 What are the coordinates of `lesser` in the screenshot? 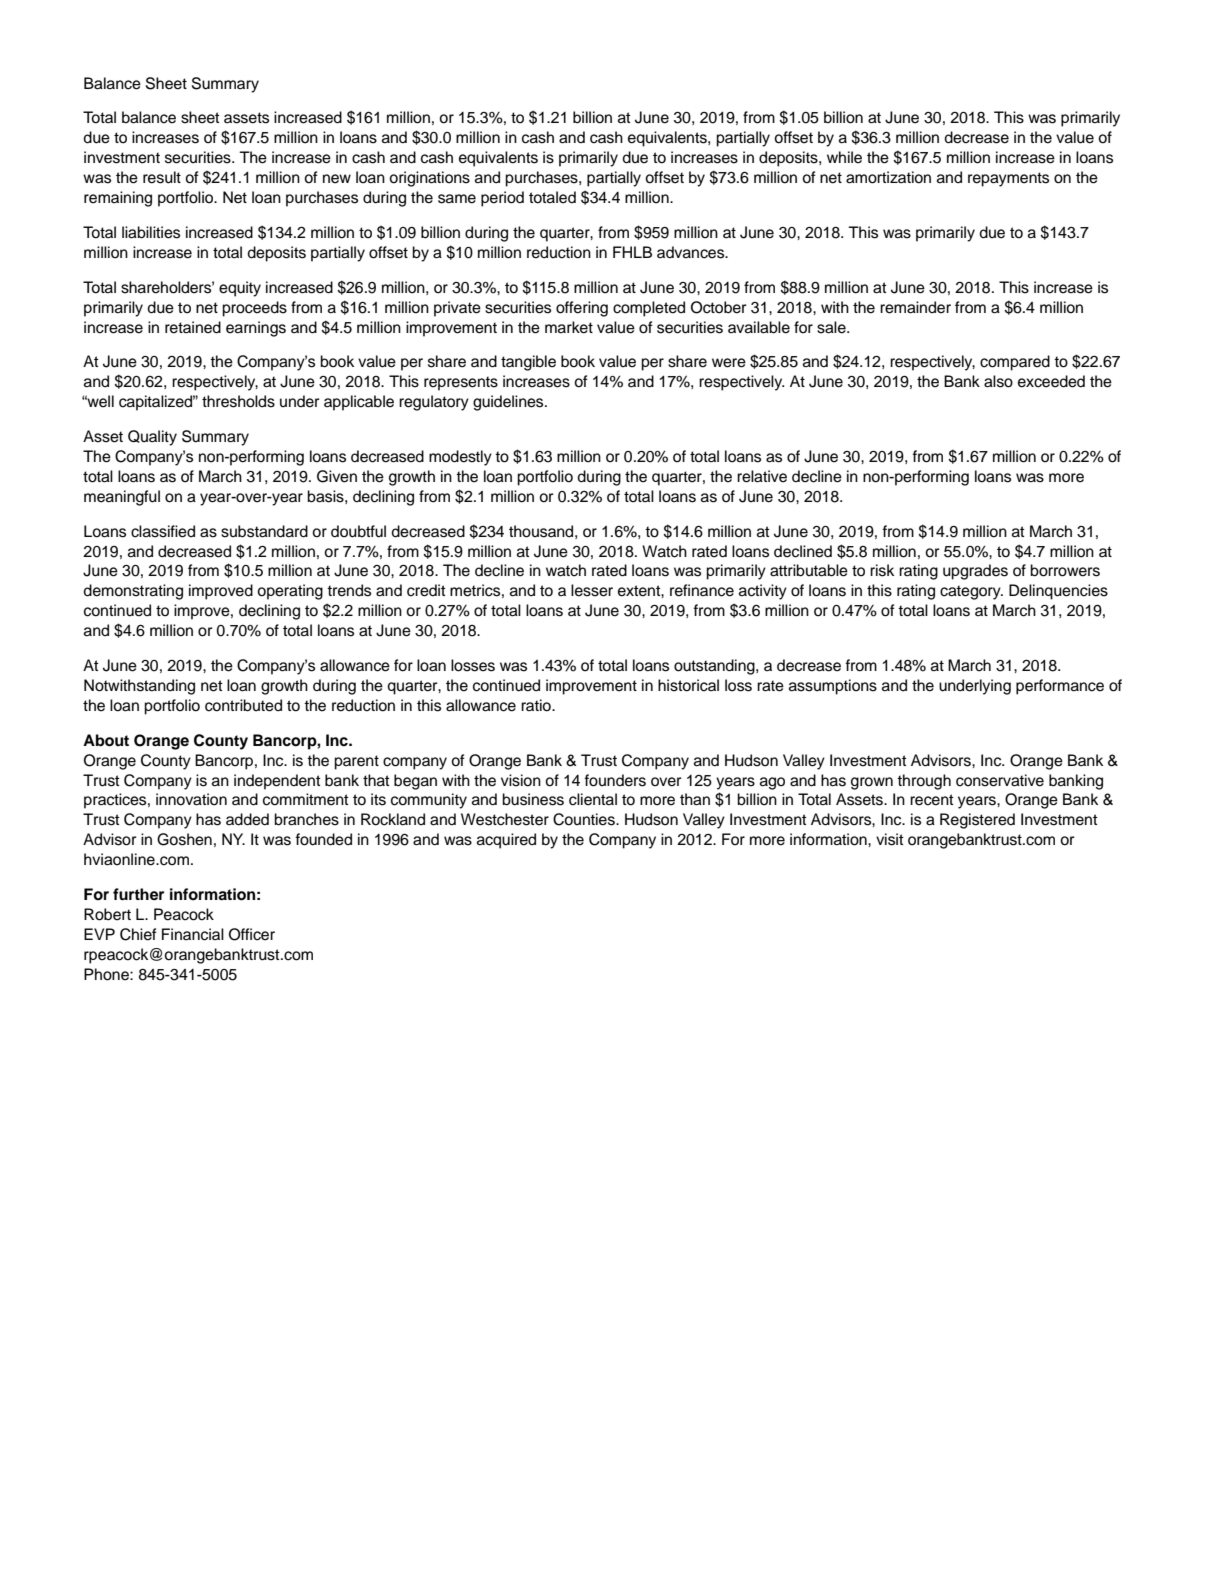 It's located at (592, 590).
